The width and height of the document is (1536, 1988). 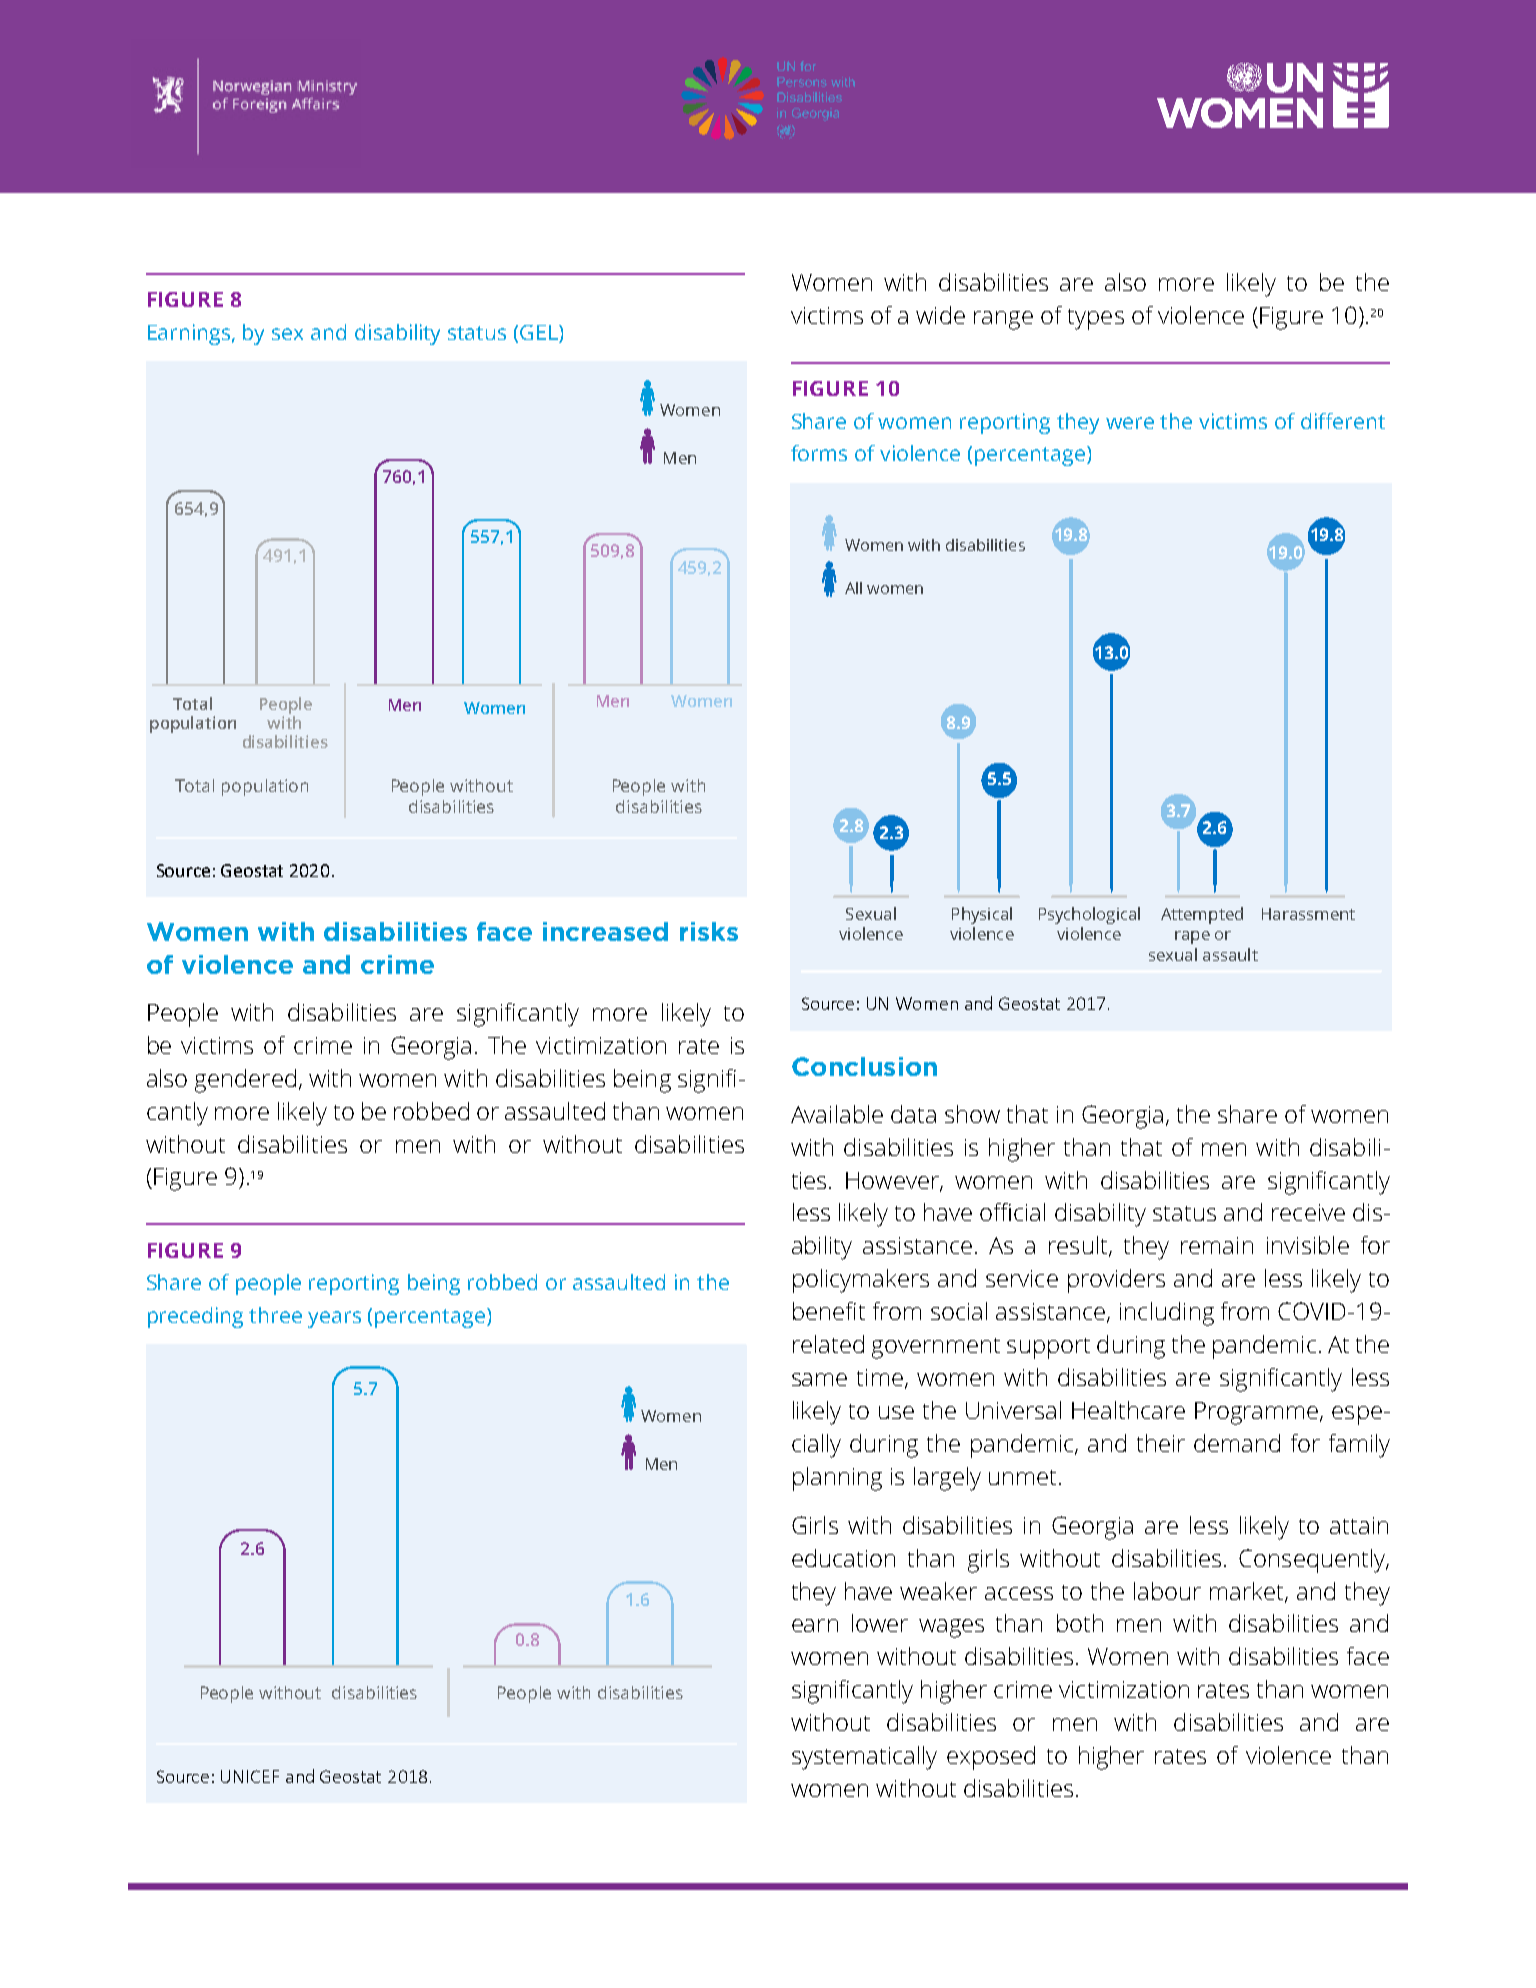 What do you see at coordinates (940, 315) in the document?
I see `wide` at bounding box center [940, 315].
